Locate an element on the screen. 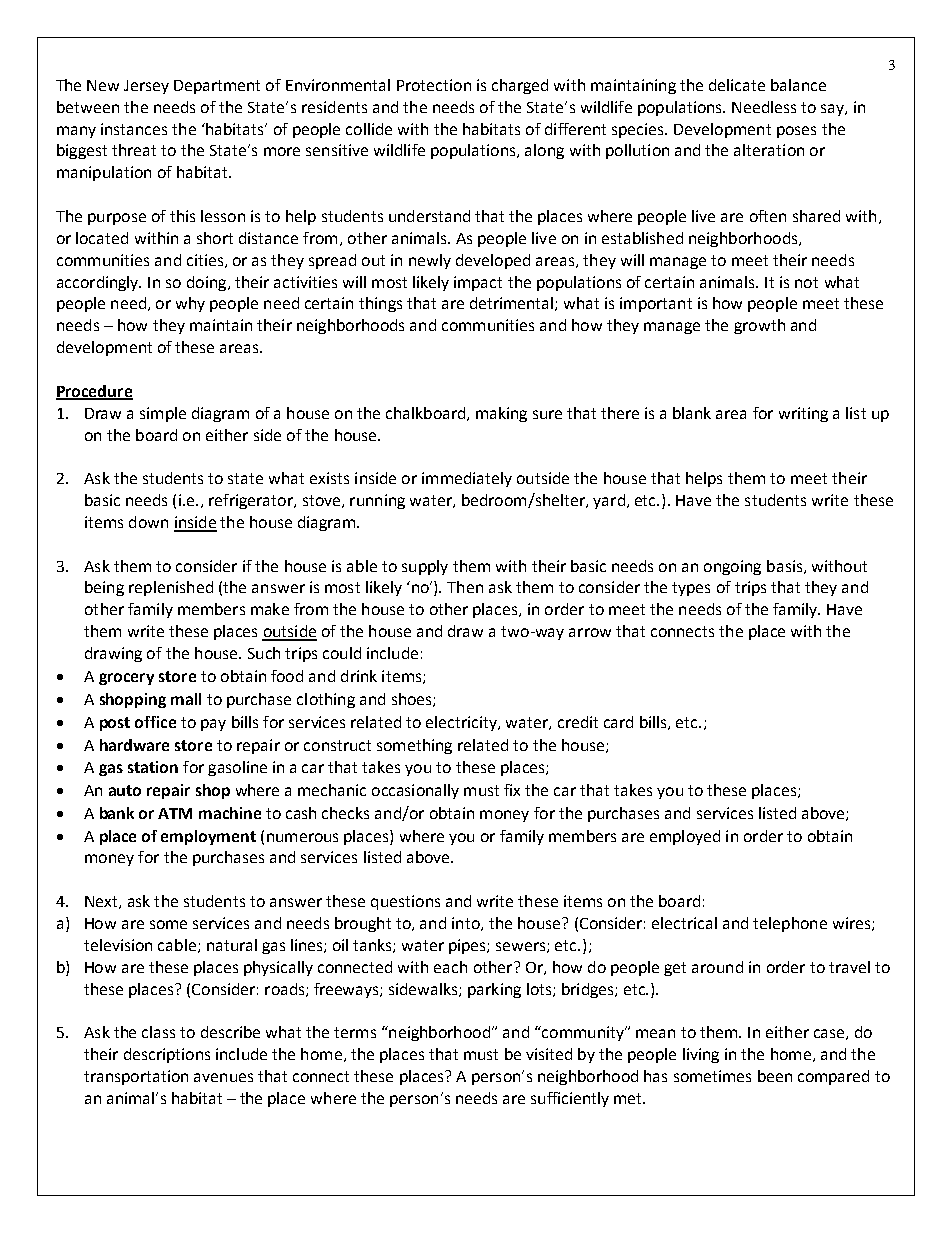 The height and width of the screenshot is (1233, 952). writing is located at coordinates (803, 414).
